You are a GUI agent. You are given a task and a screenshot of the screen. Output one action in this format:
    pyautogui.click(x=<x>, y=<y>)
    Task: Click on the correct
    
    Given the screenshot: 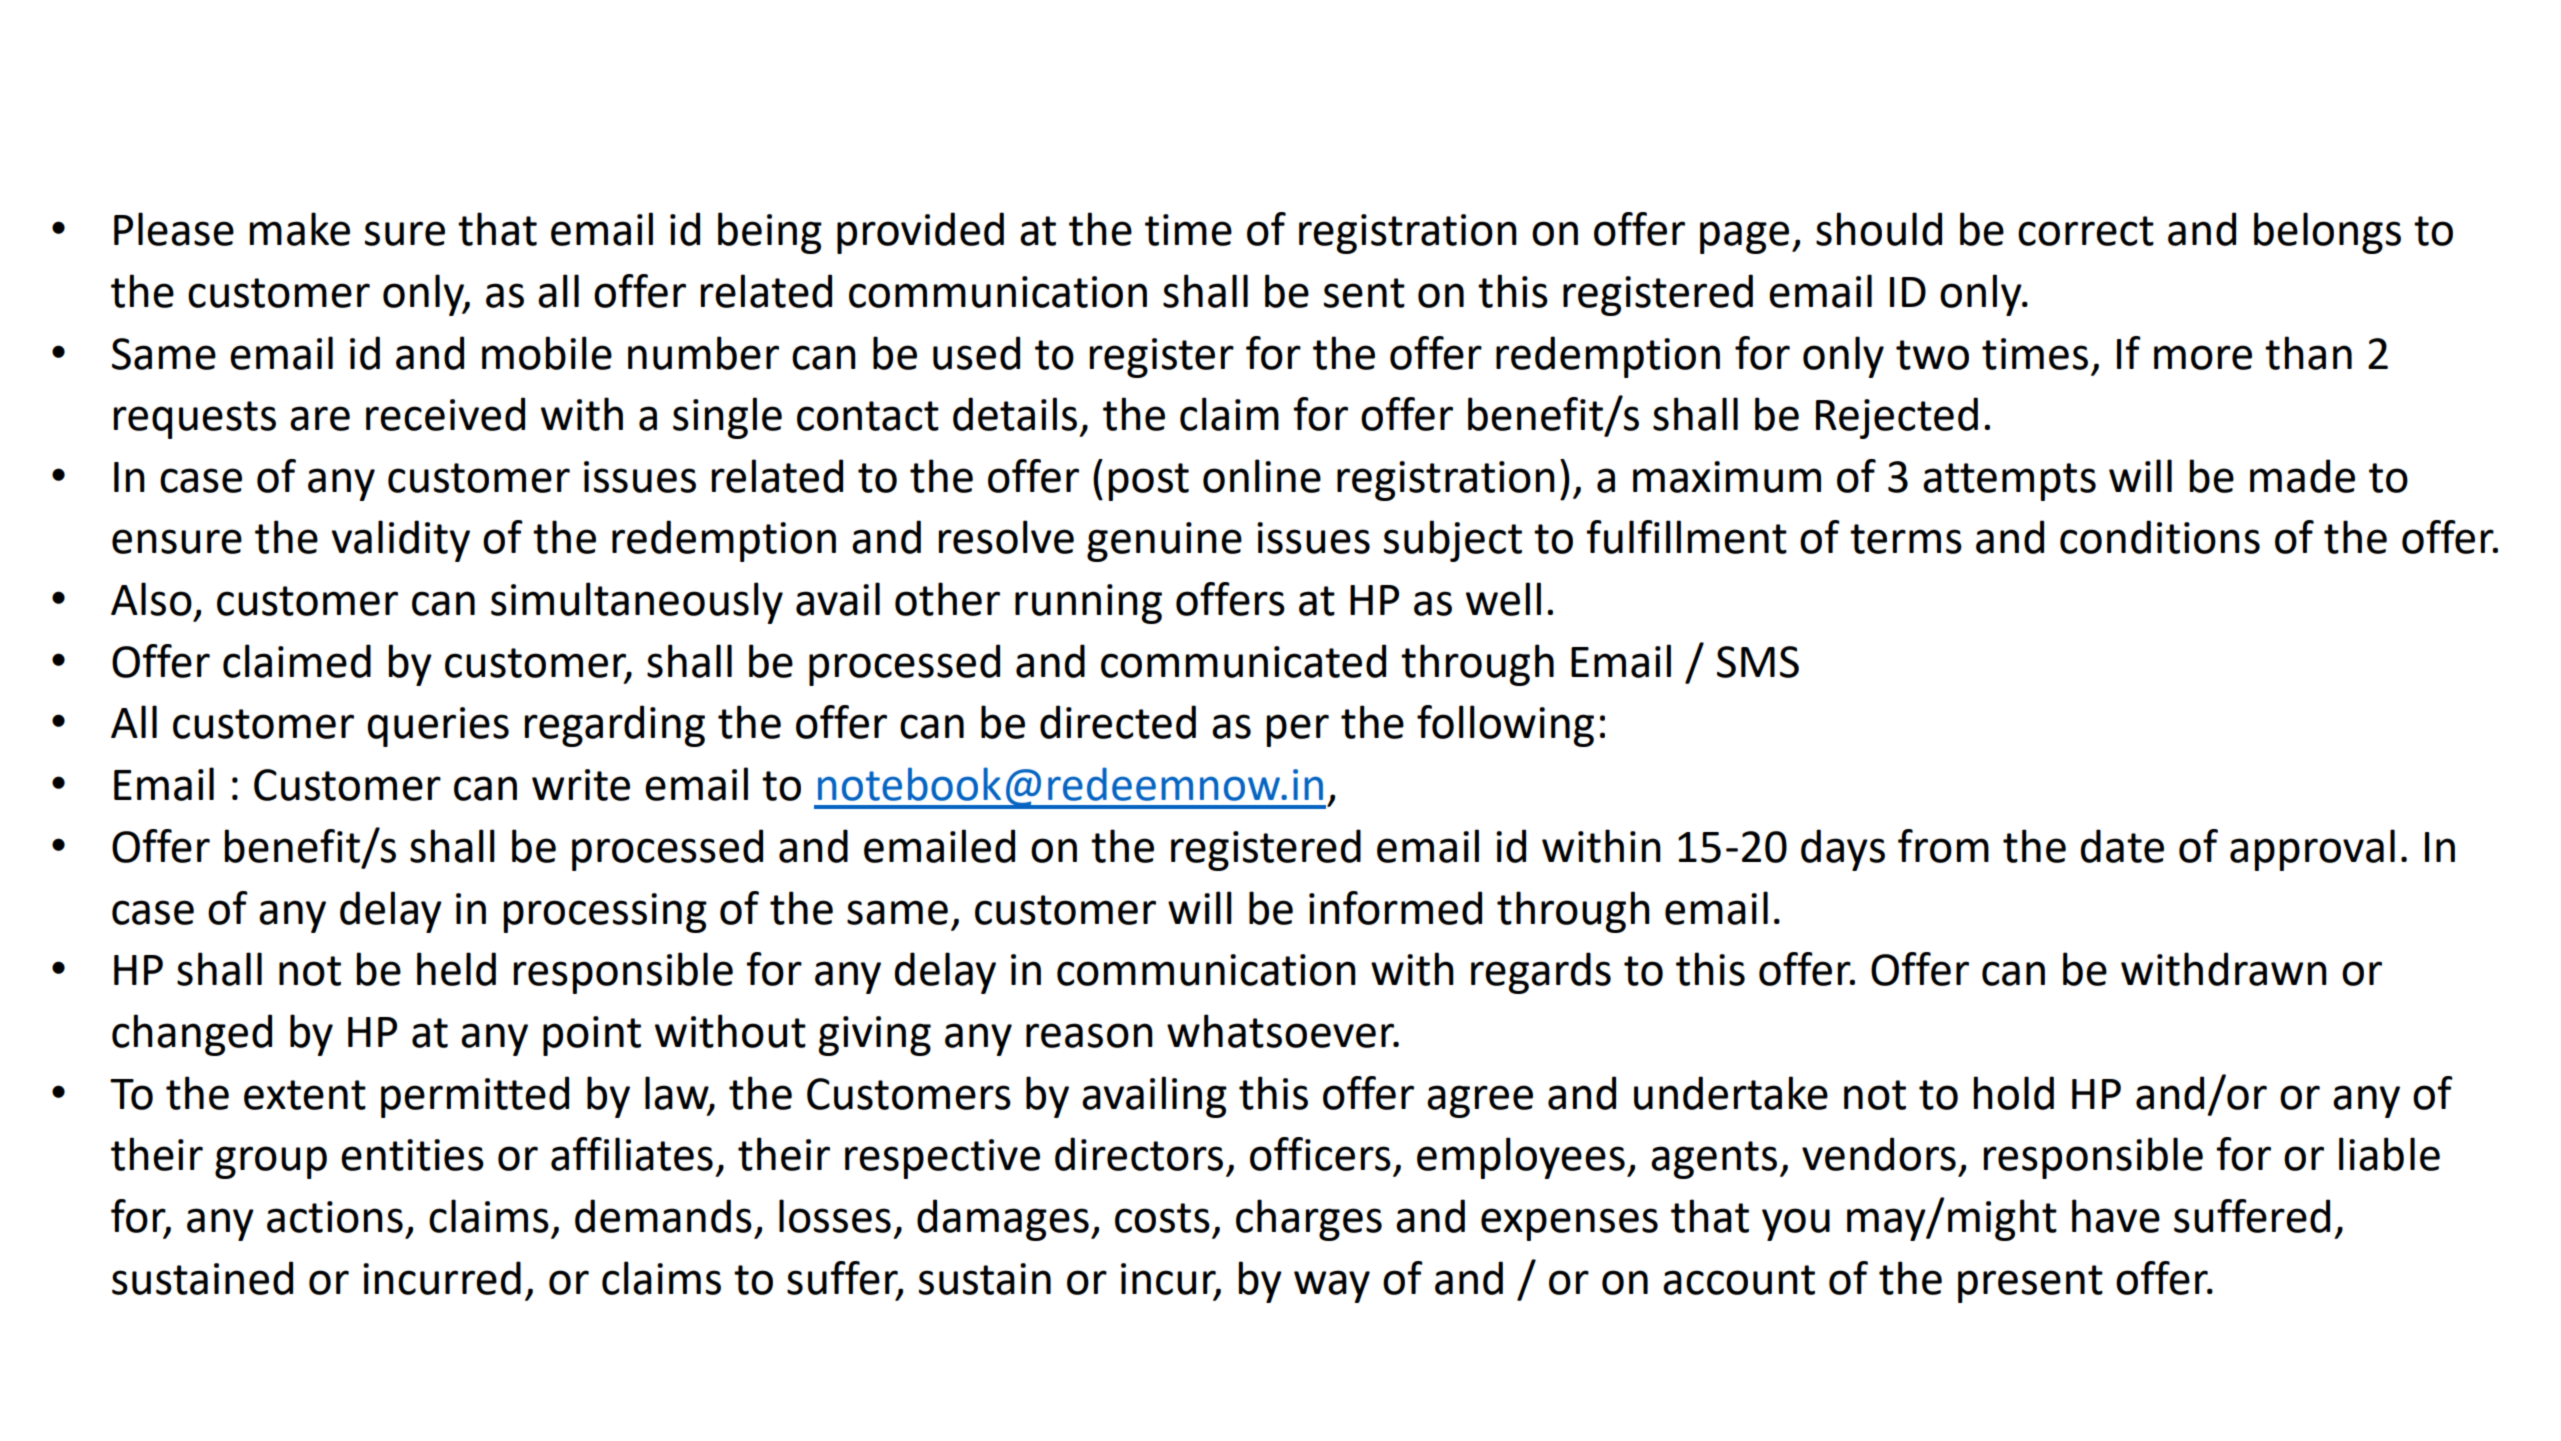 What is the action you would take?
    pyautogui.click(x=2086, y=231)
